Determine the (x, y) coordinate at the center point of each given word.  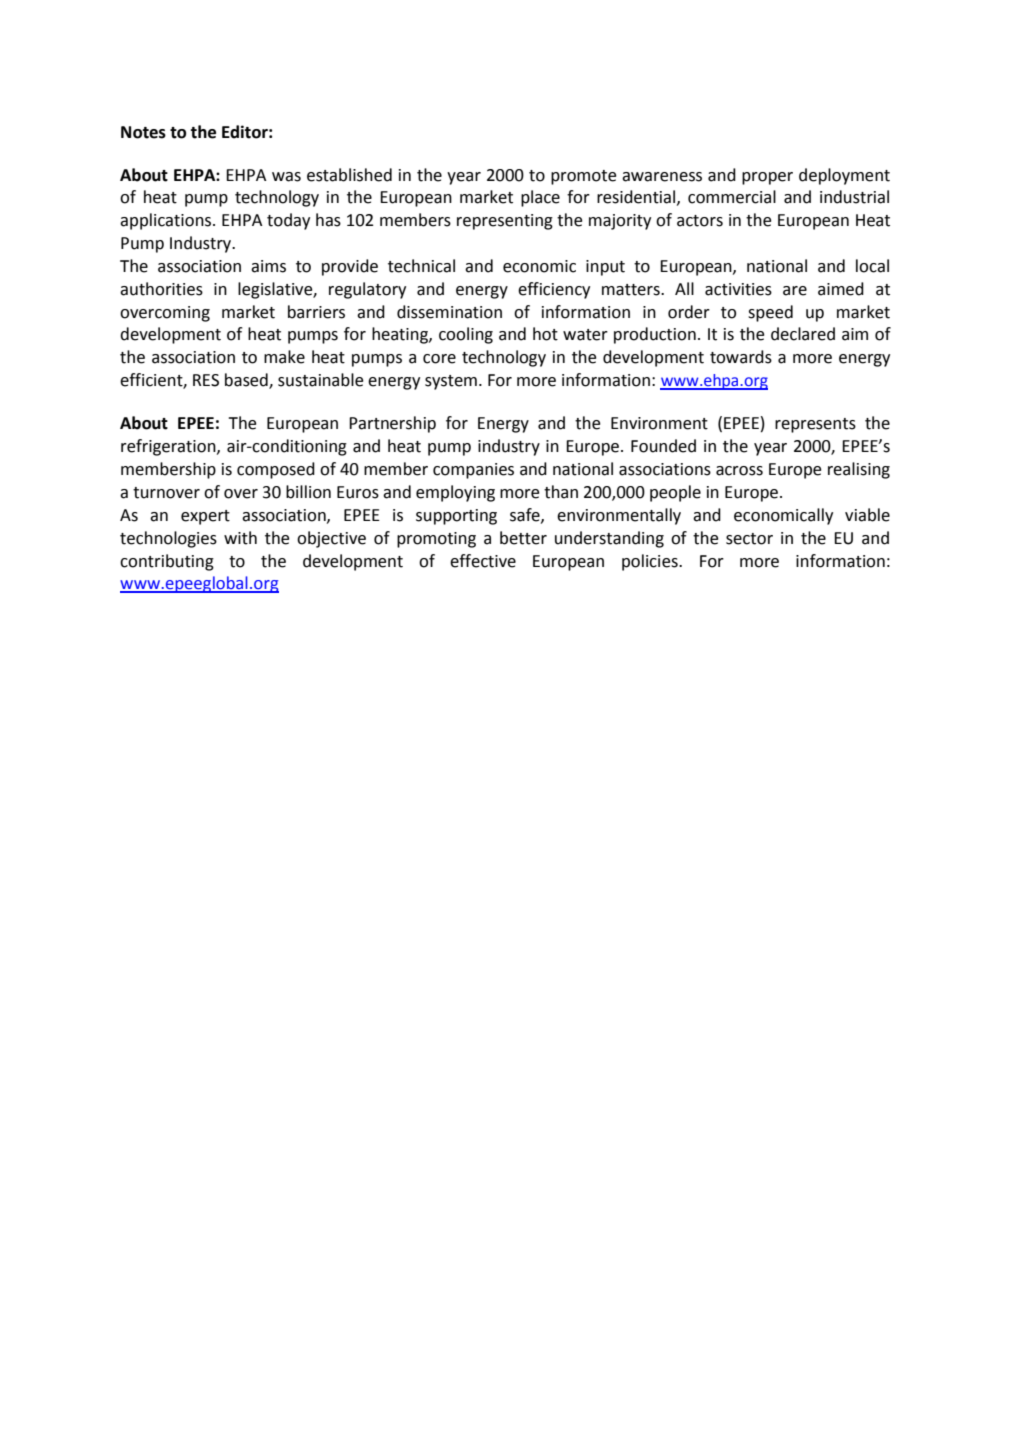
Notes (143, 132)
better (523, 538)
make (284, 357)
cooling (466, 335)
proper (767, 178)
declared (803, 334)
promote (584, 177)
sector (749, 539)
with (240, 538)
